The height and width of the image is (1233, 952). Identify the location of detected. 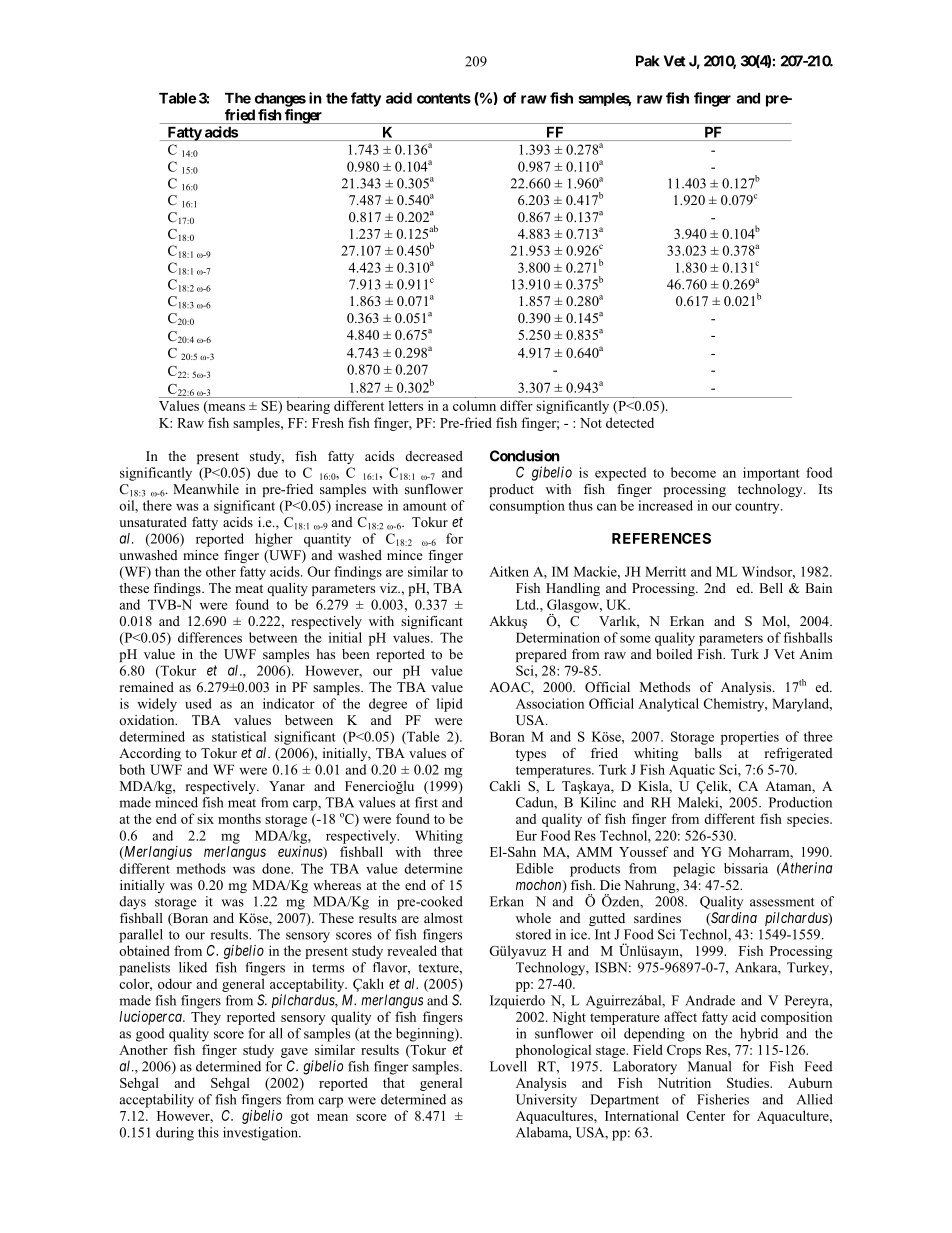
(630, 422).
